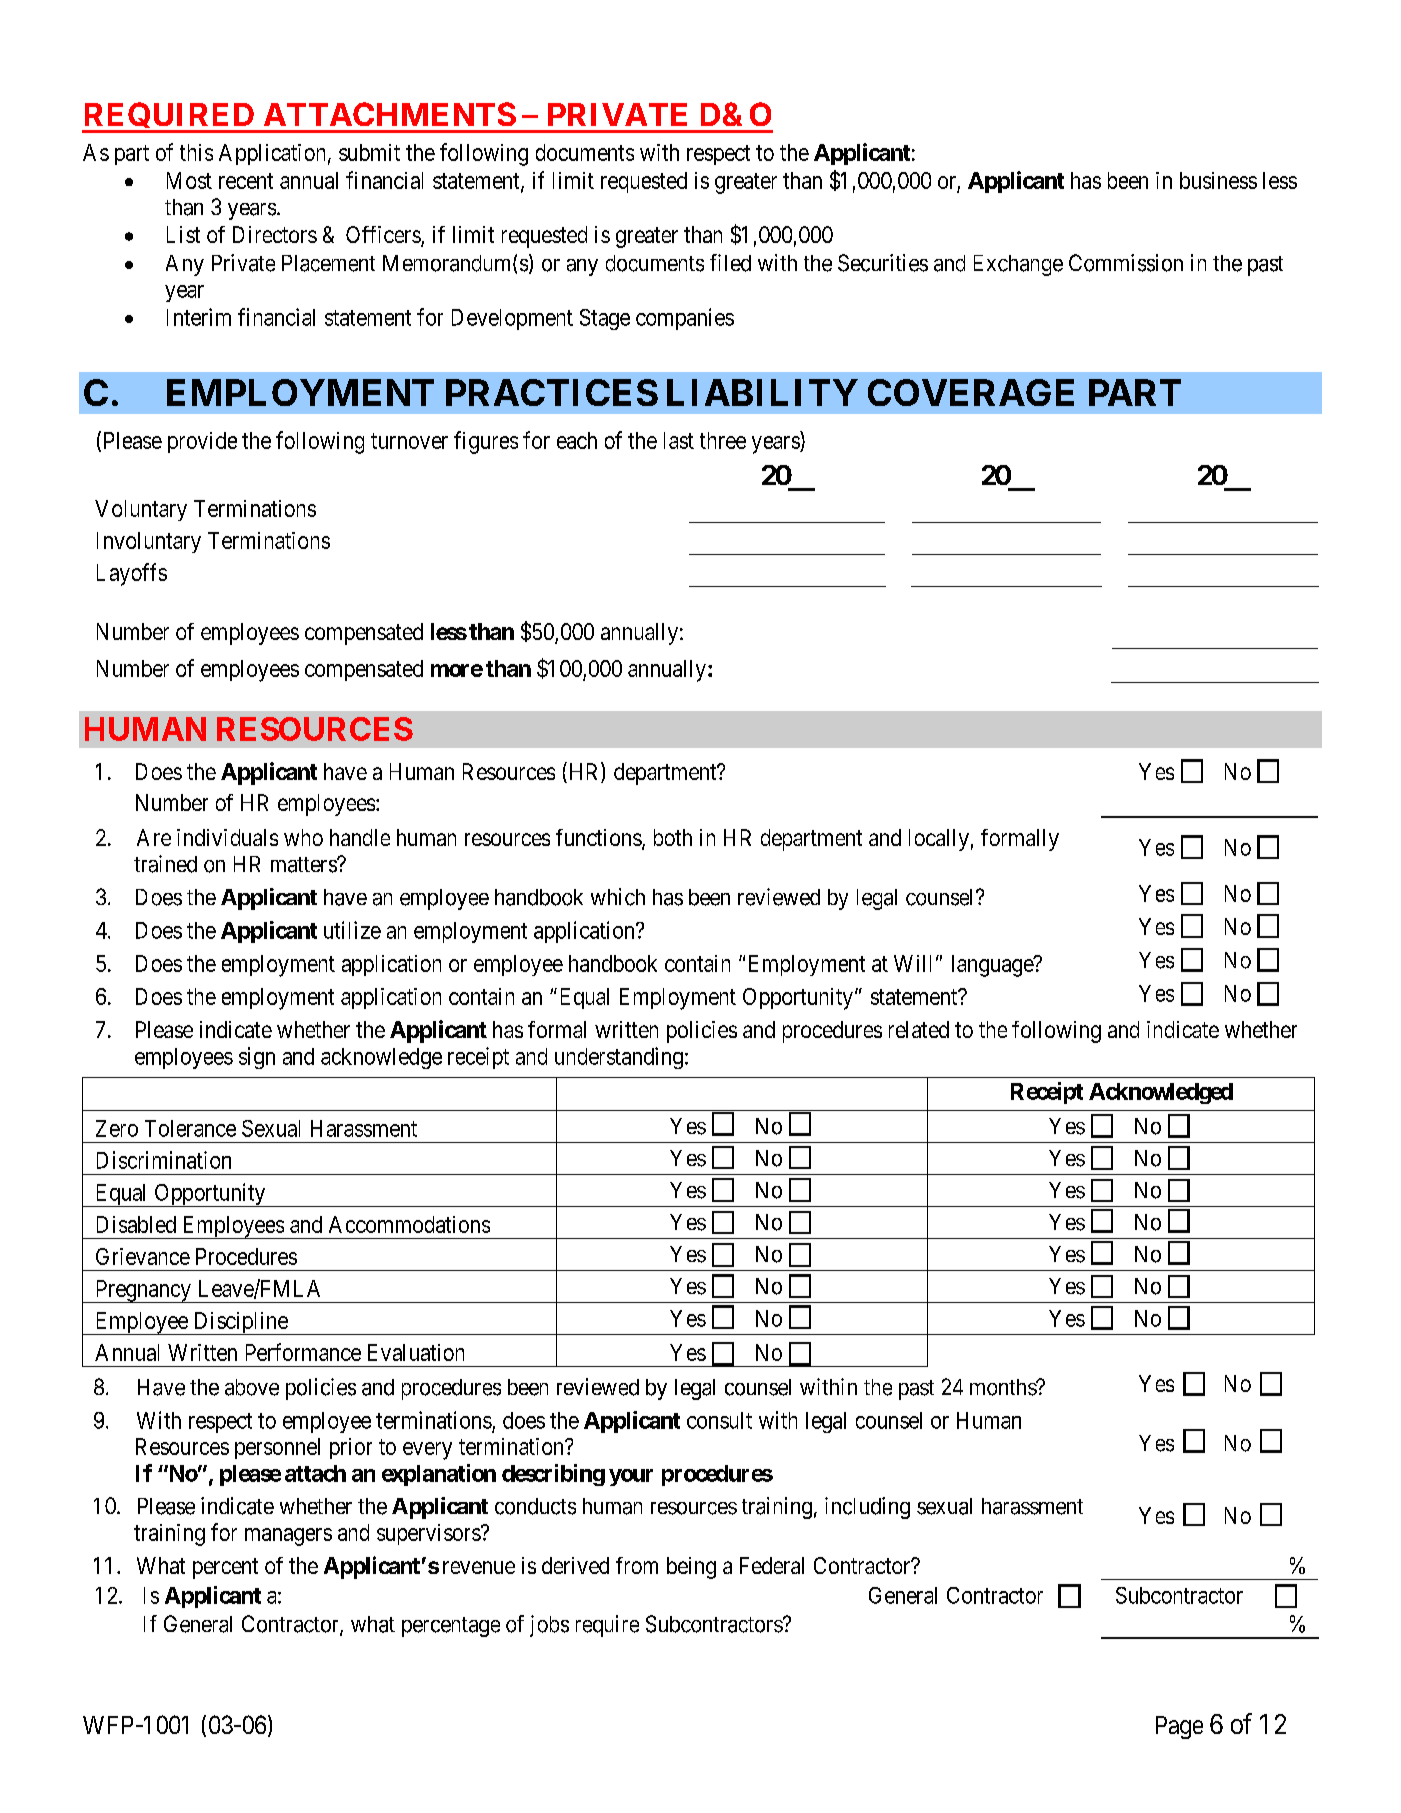 The image size is (1401, 1813). I want to click on recent, so click(246, 181).
